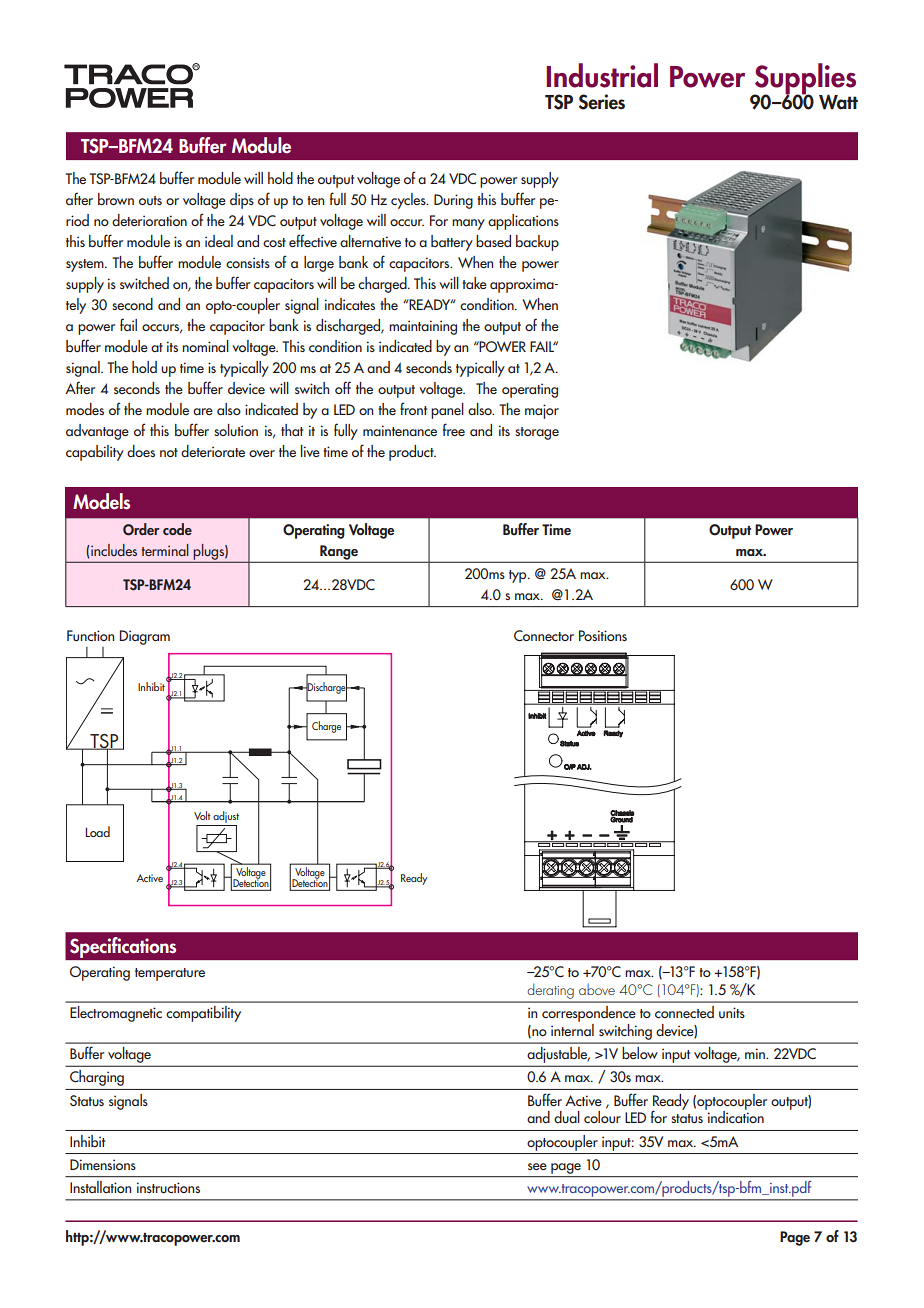  I want to click on Connector, so click(544, 635).
